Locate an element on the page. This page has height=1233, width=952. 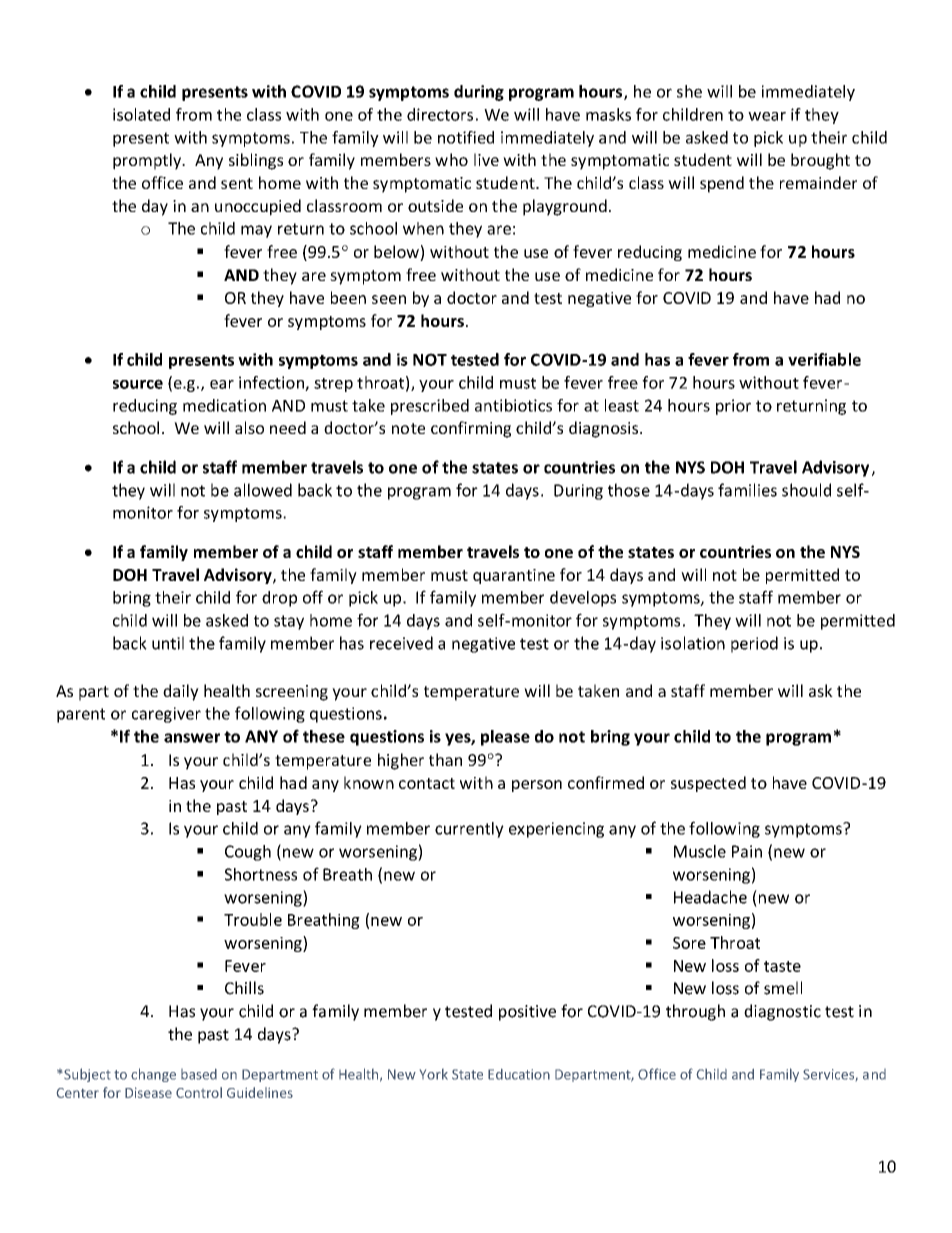
isolated is located at coordinates (141, 114).
